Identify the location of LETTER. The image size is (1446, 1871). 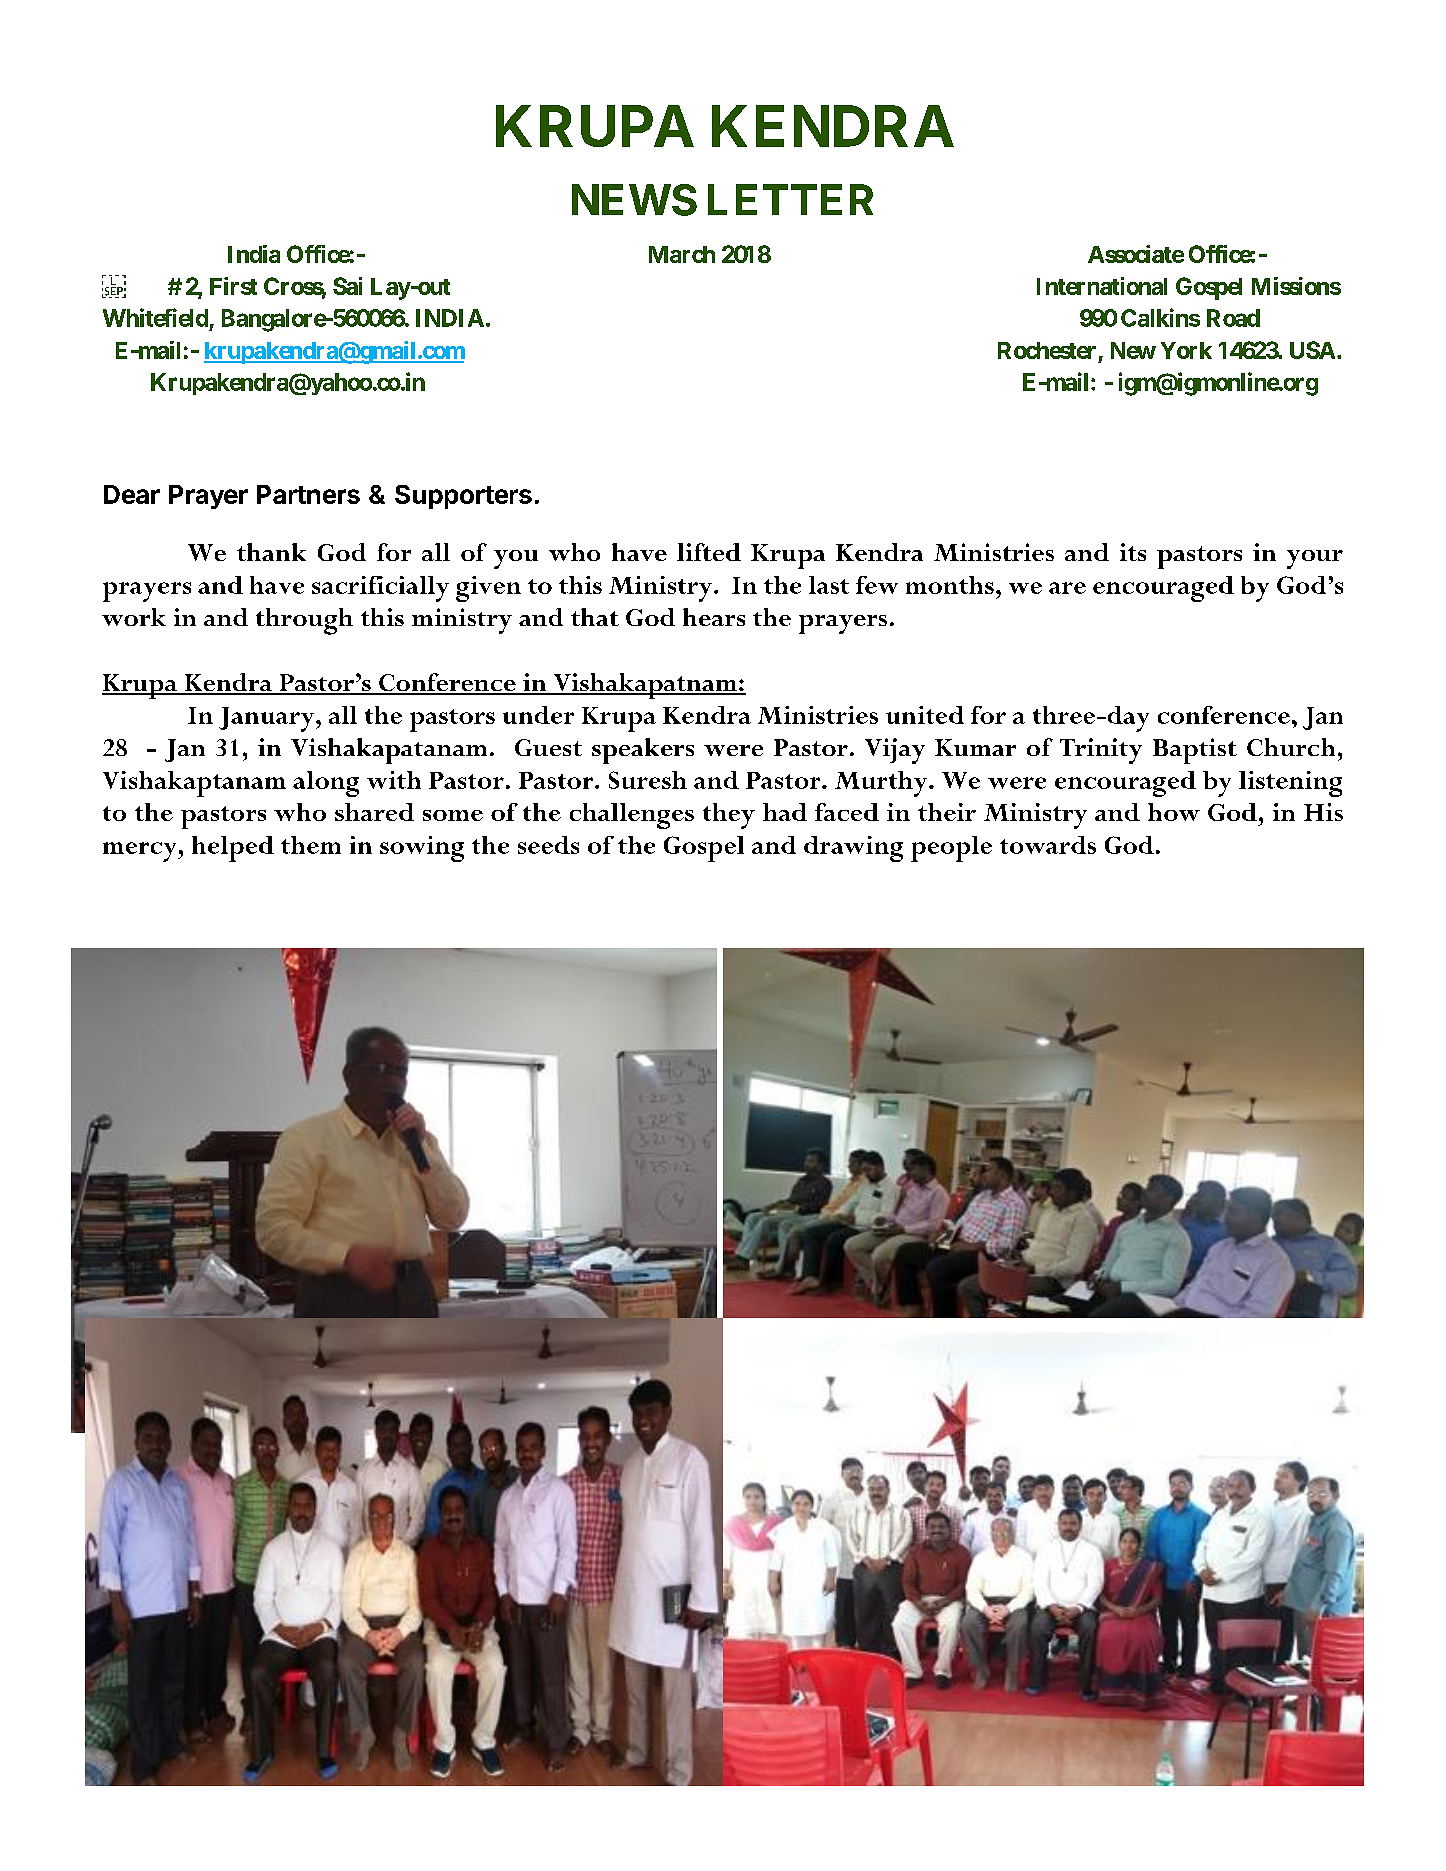
(790, 199).
